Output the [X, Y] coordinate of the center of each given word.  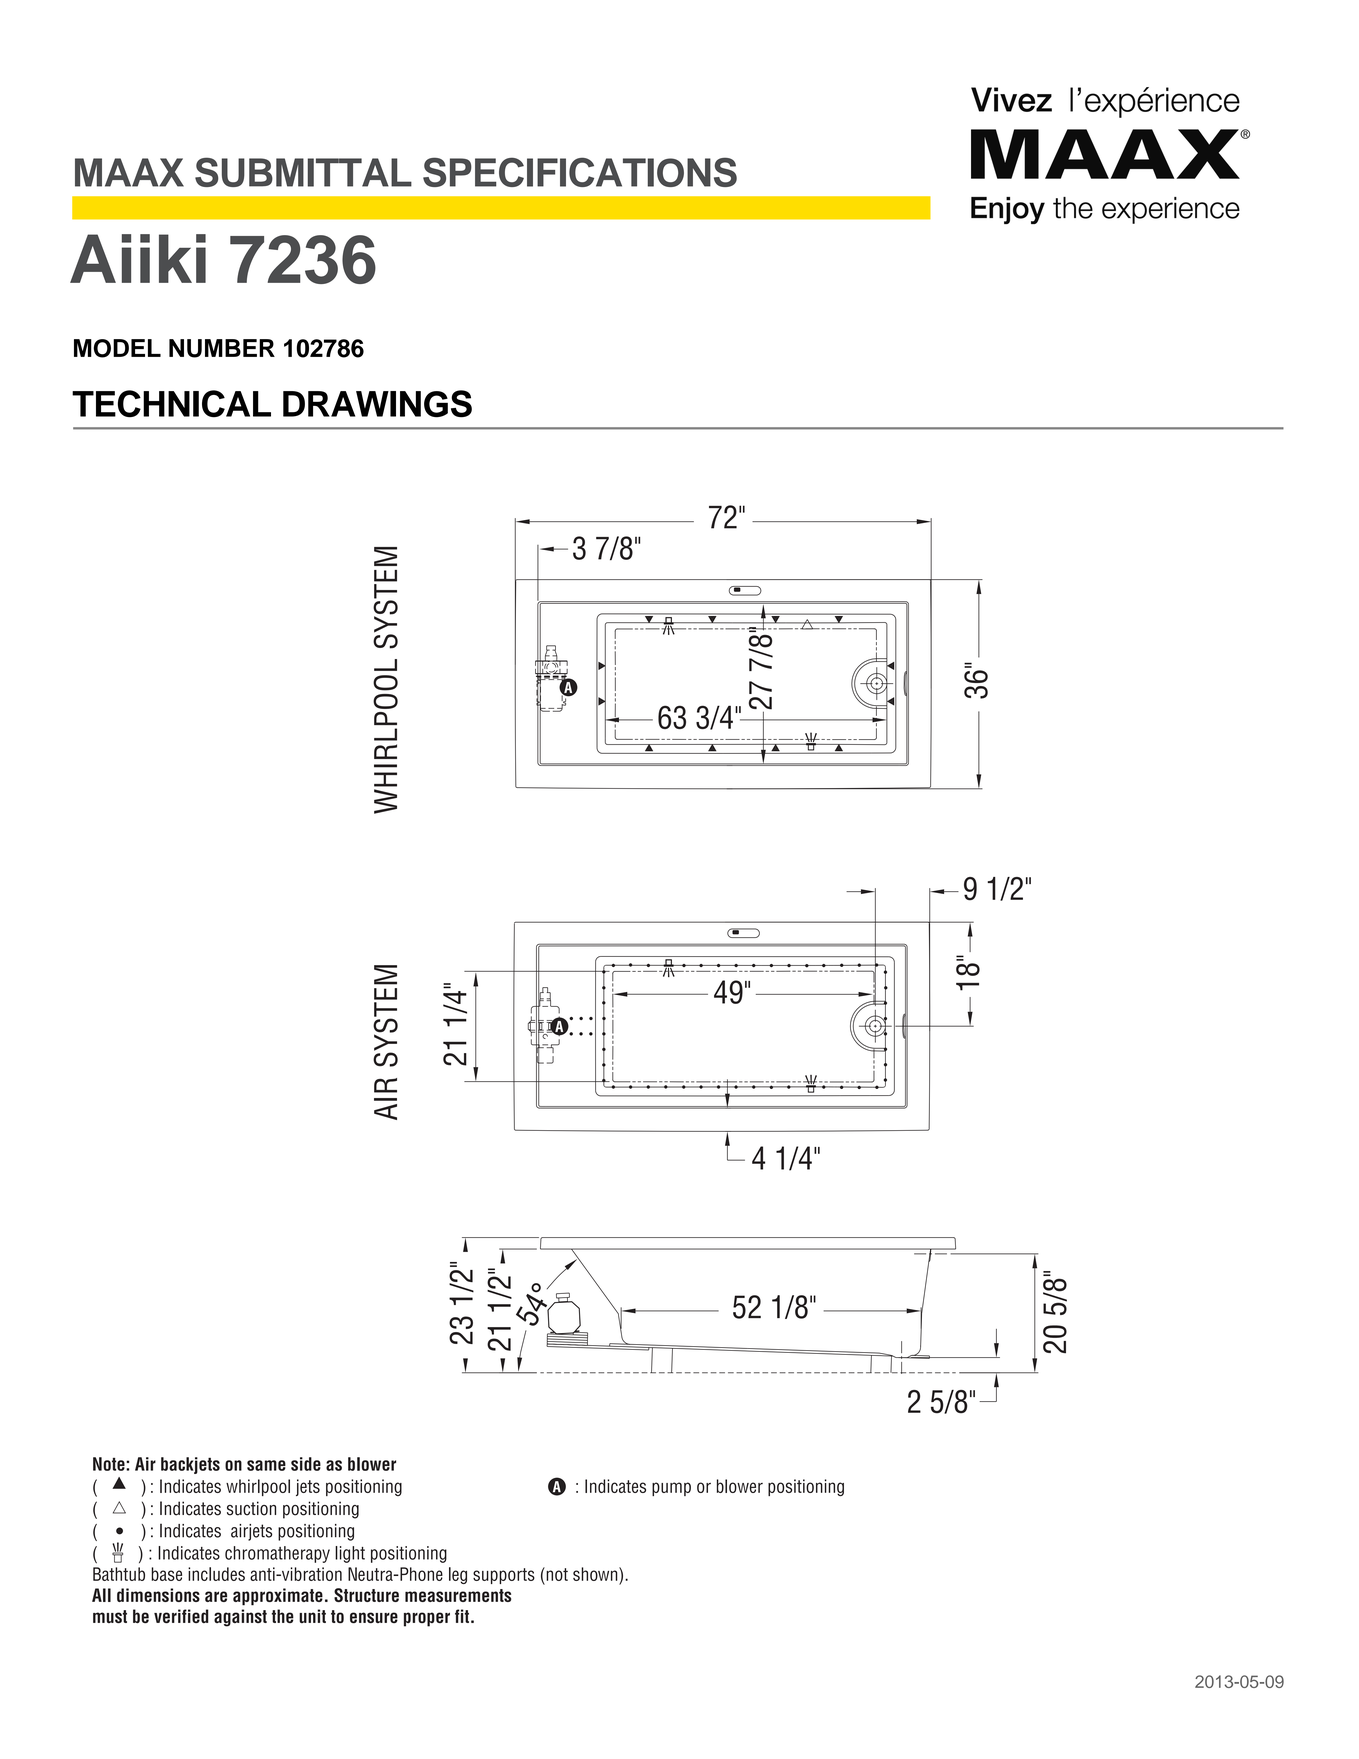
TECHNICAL [171, 404]
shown [596, 1574]
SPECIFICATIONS [580, 172]
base [166, 1574]
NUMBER [222, 348]
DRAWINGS [377, 404]
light [350, 1554]
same [266, 1465]
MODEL [117, 348]
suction [251, 1508]
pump [671, 1489]
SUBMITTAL [303, 172]
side [306, 1464]
